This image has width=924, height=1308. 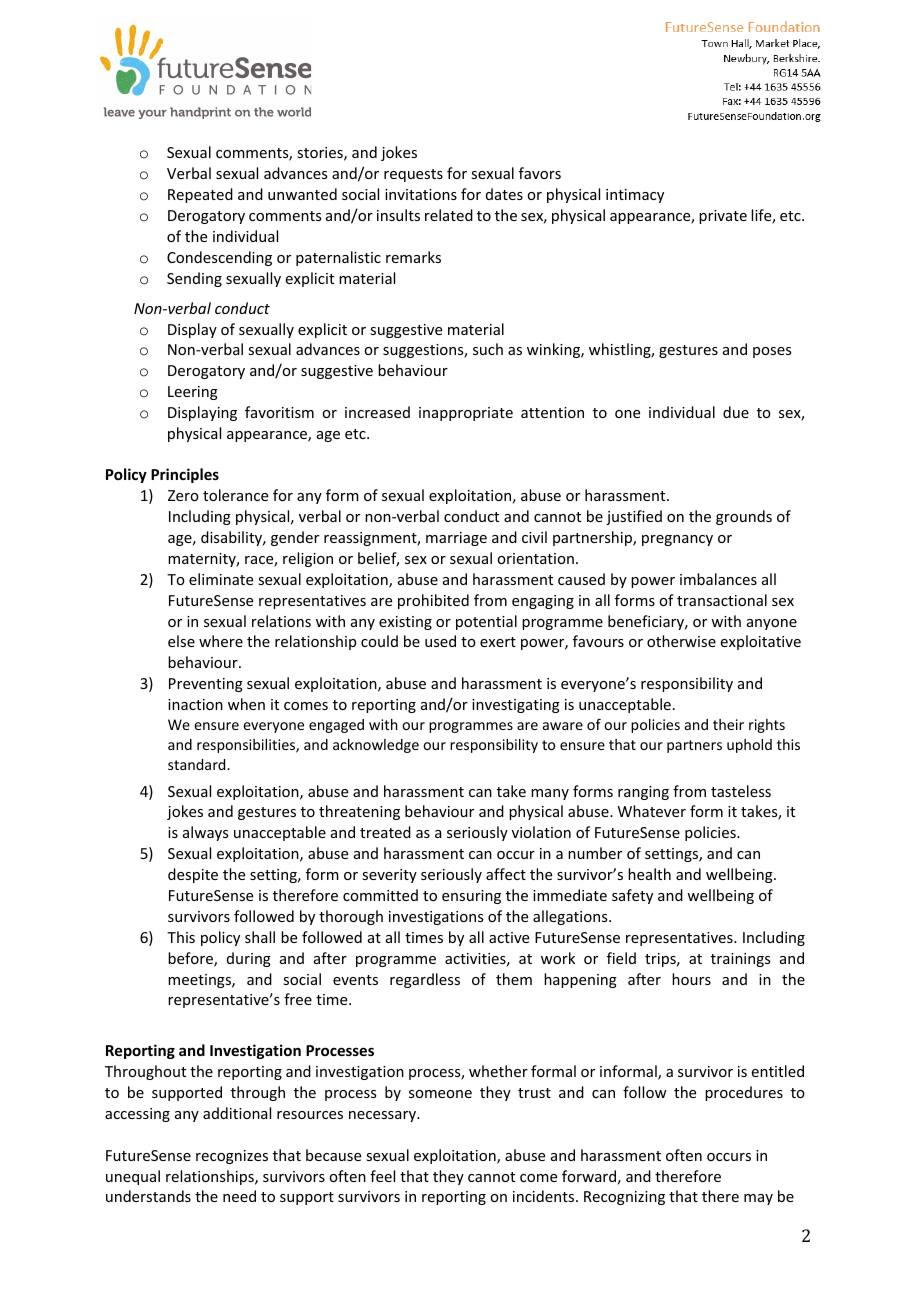 What do you see at coordinates (728, 724) in the image?
I see `their` at bounding box center [728, 724].
